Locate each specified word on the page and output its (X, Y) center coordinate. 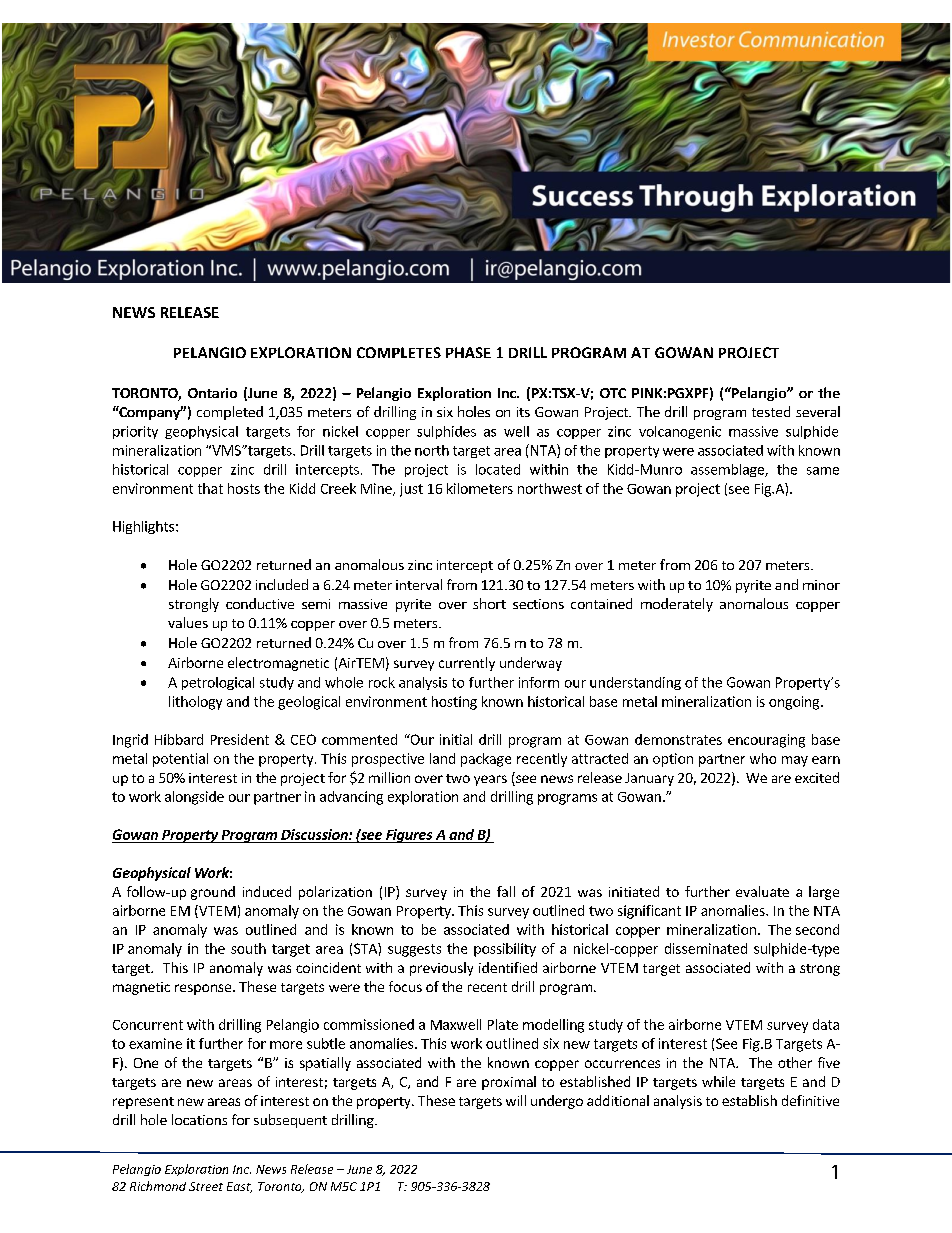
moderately (677, 605)
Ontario (212, 393)
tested (771, 411)
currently (467, 664)
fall (506, 891)
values (188, 622)
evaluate (762, 891)
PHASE (468, 352)
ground (213, 893)
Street (206, 1186)
